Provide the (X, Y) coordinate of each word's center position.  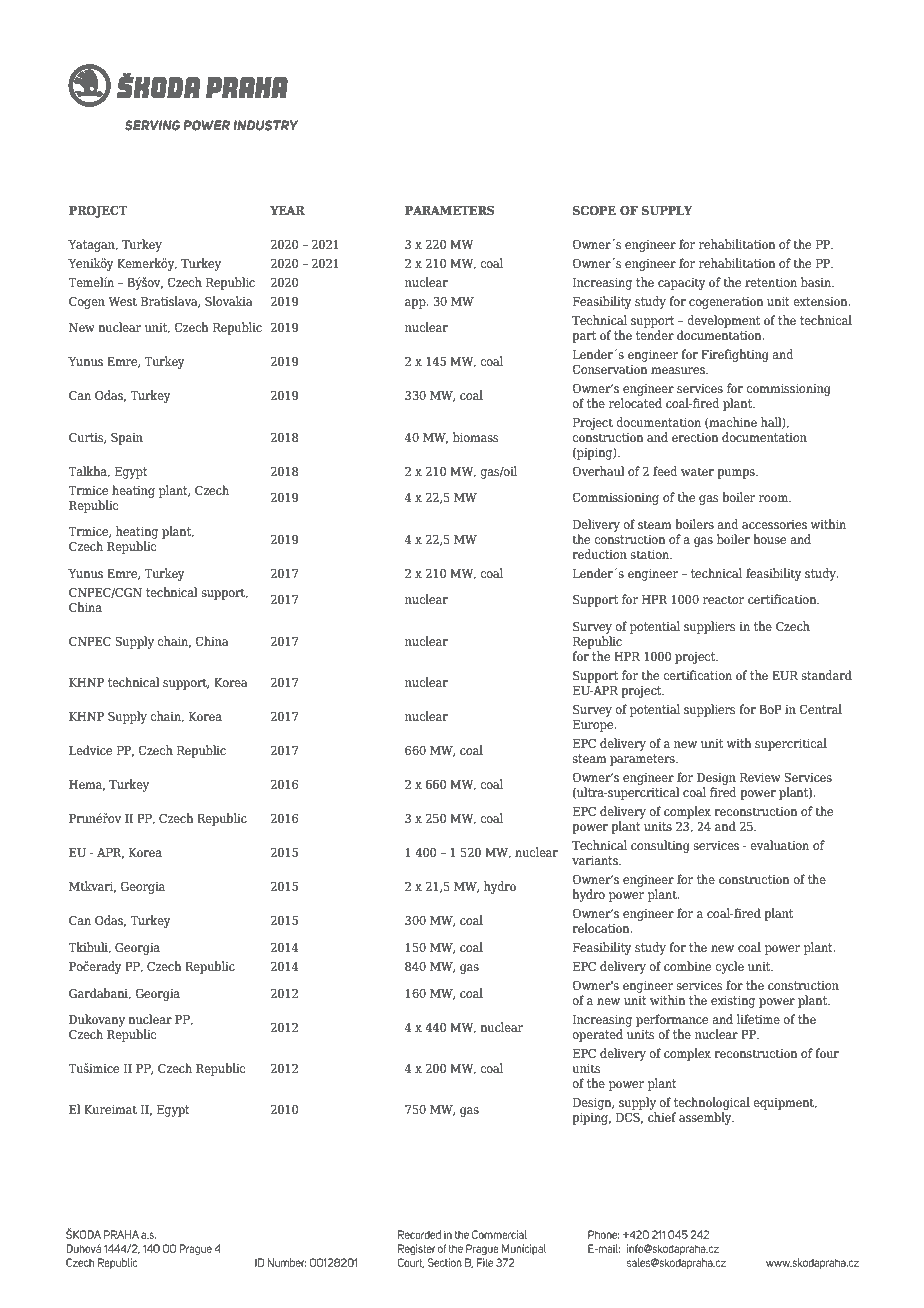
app (416, 304)
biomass (476, 437)
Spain (127, 438)
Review (760, 777)
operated (597, 1035)
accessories (774, 524)
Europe (594, 726)
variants (596, 860)
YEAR (287, 210)
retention (771, 282)
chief (662, 1117)
